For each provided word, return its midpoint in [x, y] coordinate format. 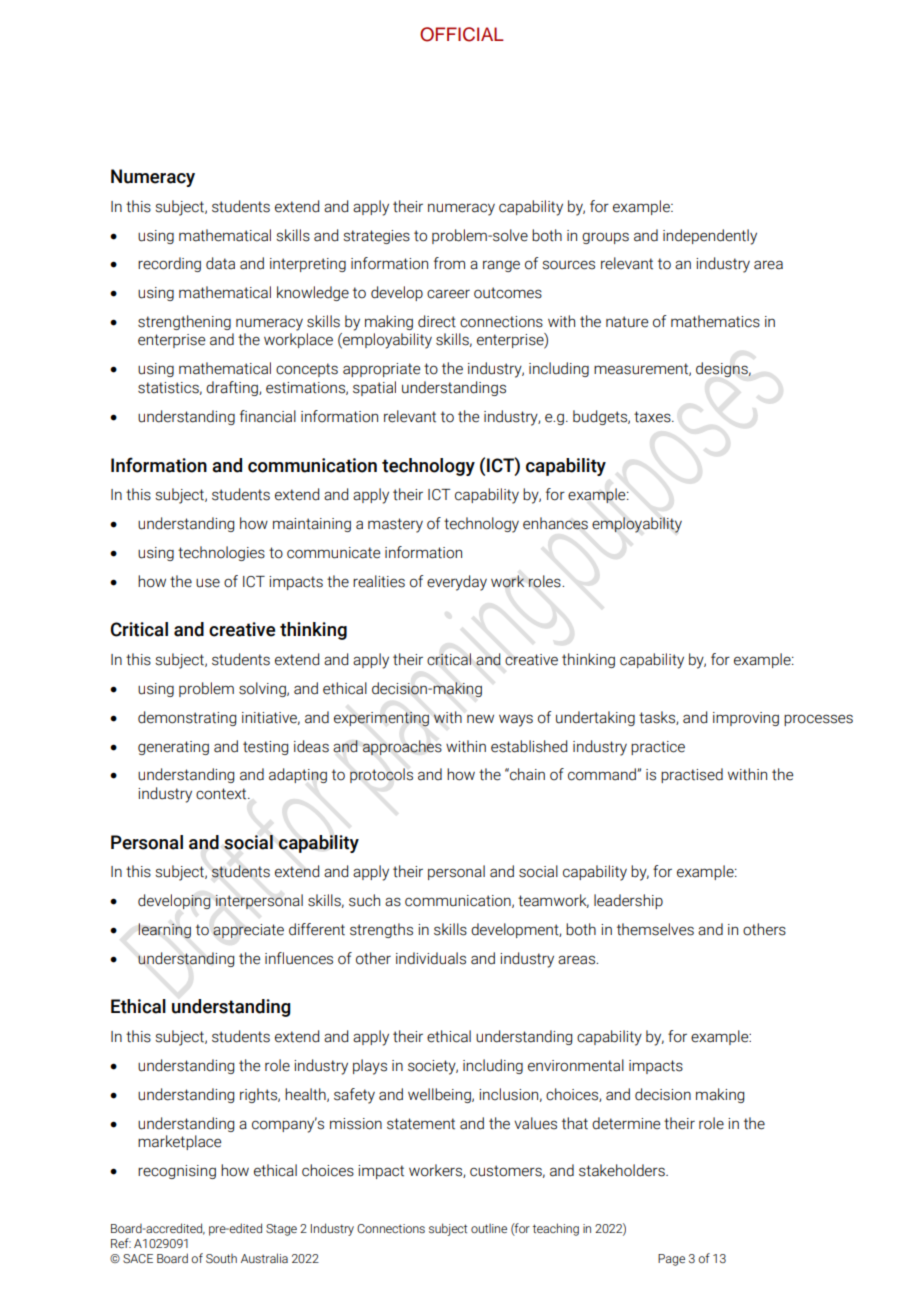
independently [710, 237]
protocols [381, 775]
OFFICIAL [462, 34]
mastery [395, 525]
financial [268, 416]
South [221, 1258]
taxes [653, 417]
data [220, 263]
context [222, 794]
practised [692, 775]
